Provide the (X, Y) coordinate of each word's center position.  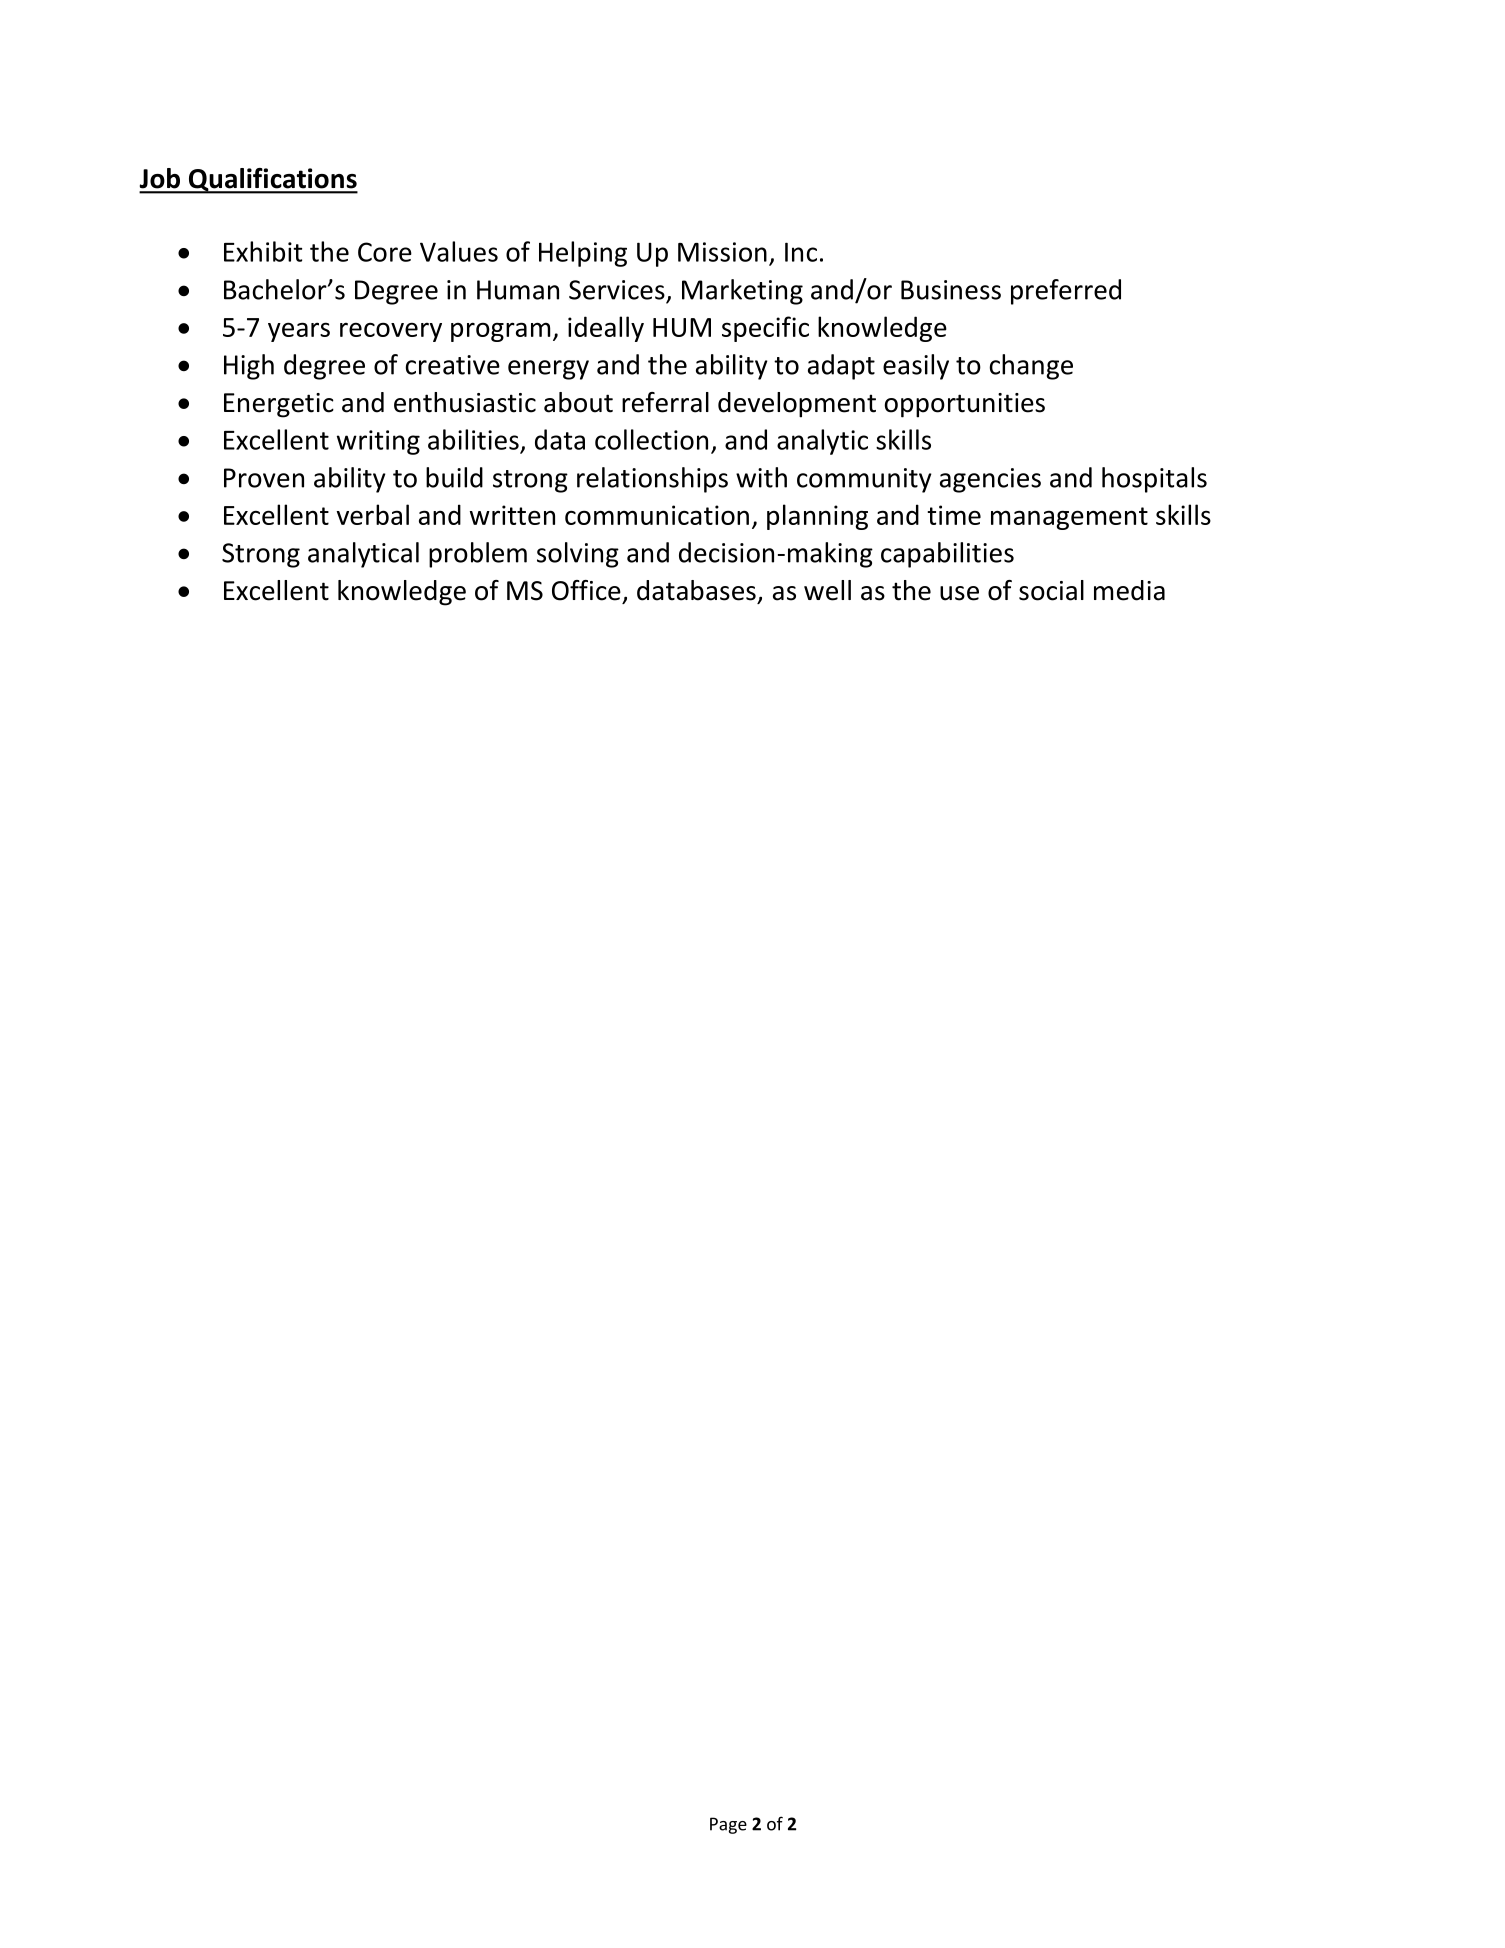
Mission (722, 252)
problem (478, 555)
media (1129, 590)
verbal (373, 514)
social (1051, 590)
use (959, 593)
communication (657, 515)
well (827, 590)
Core (385, 252)
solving (578, 555)
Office (586, 590)
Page (728, 1825)
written (512, 515)
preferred (1066, 292)
